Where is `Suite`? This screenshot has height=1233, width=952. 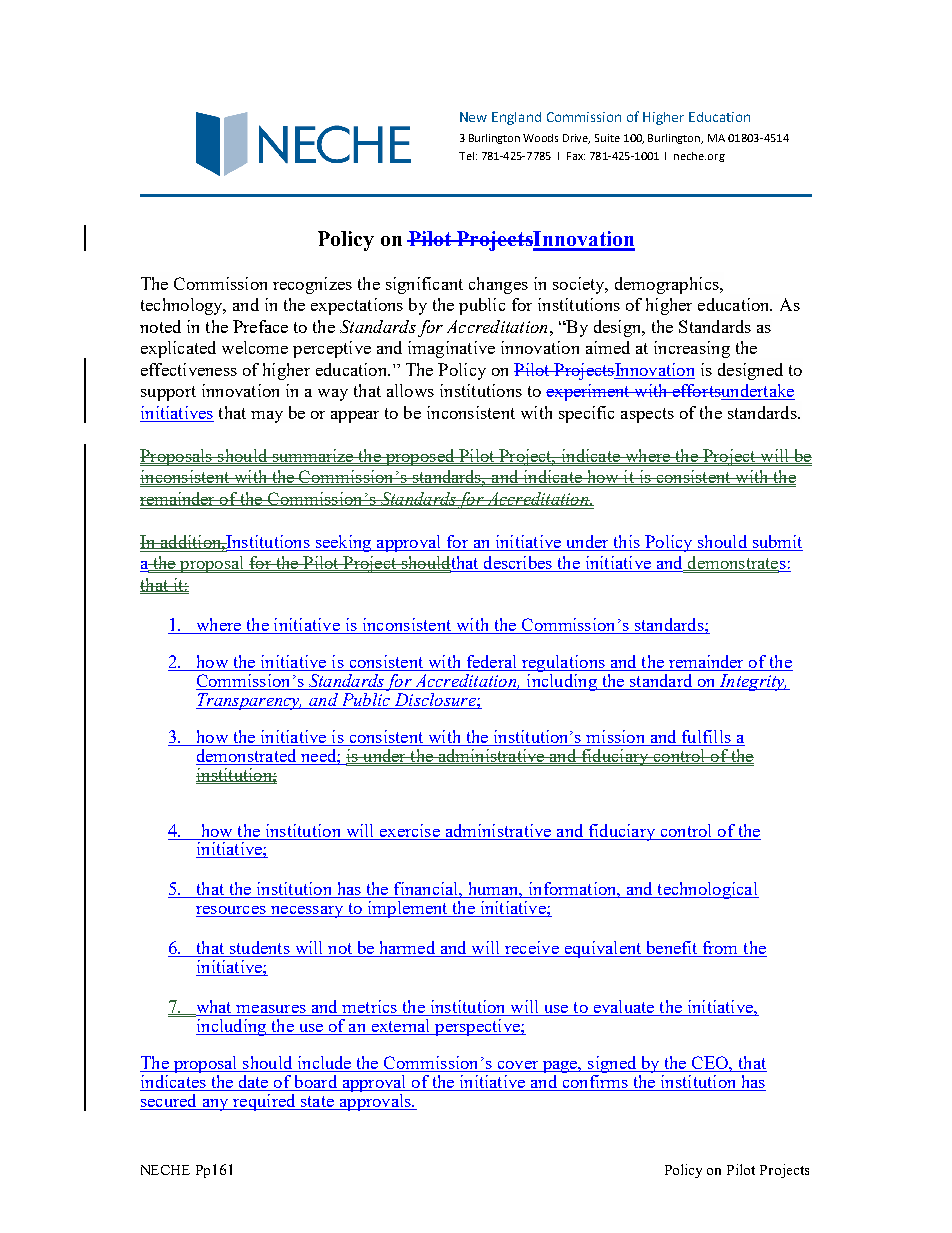
Suite is located at coordinates (607, 138).
